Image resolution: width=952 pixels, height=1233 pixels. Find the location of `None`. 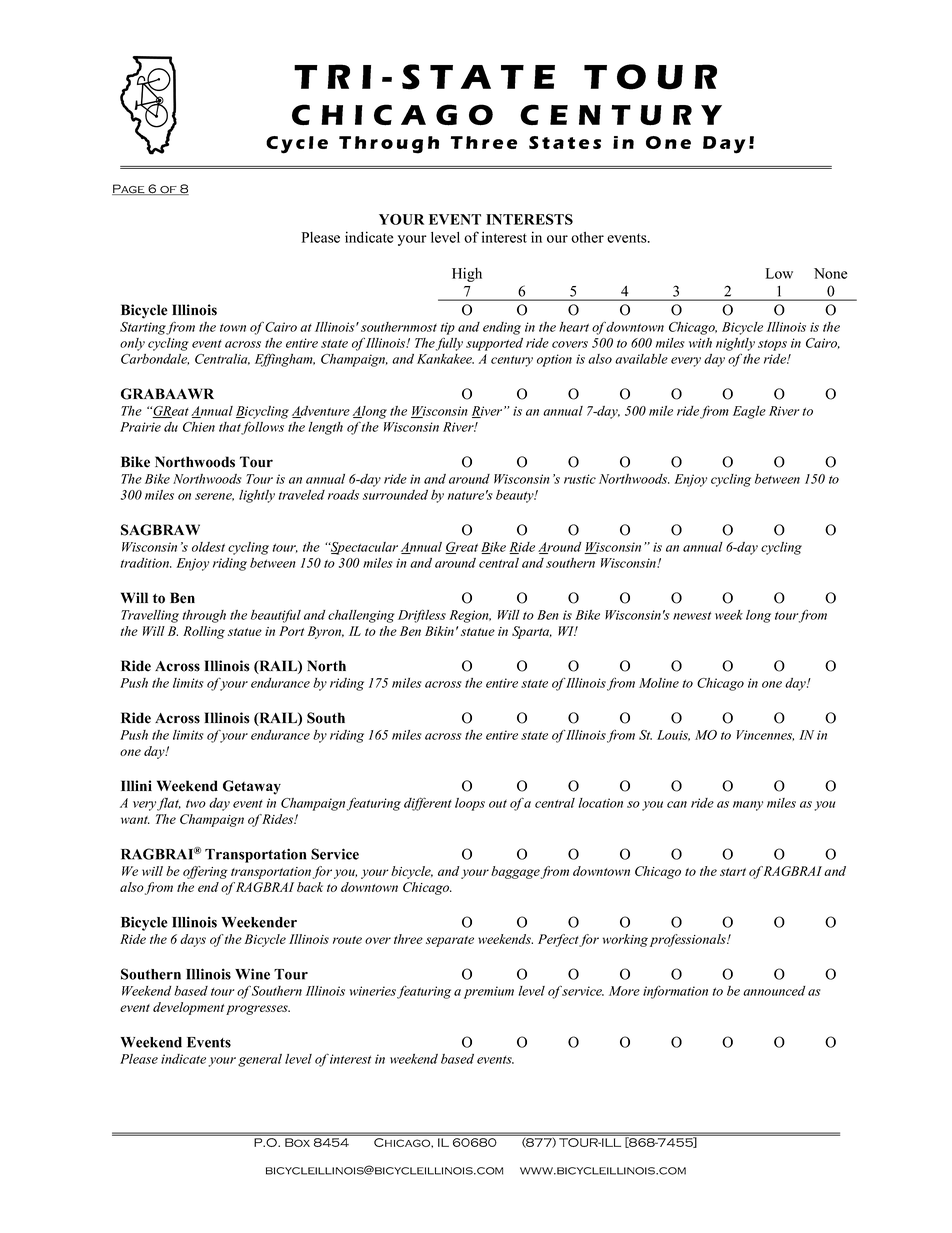

None is located at coordinates (830, 273).
